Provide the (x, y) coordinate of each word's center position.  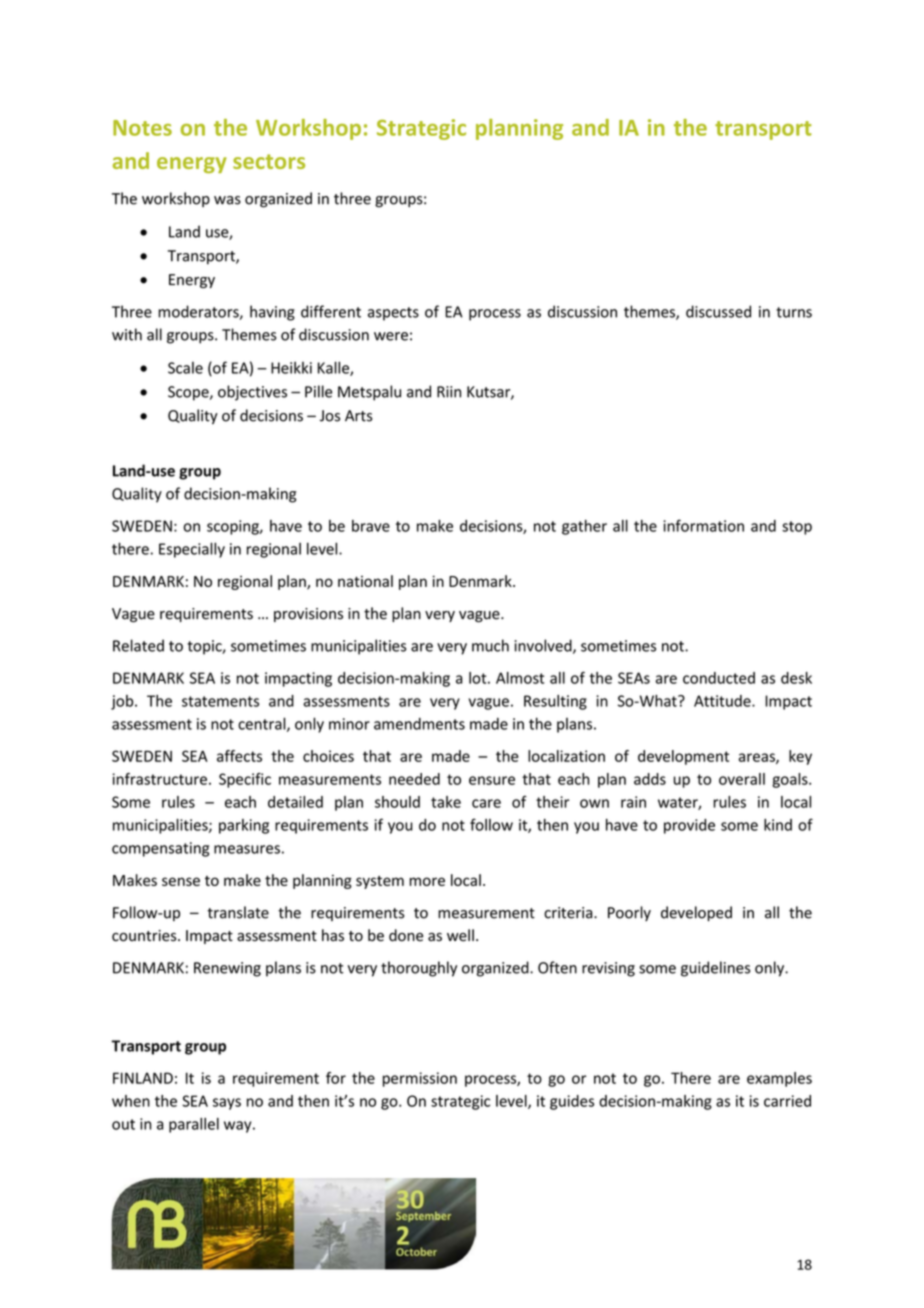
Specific (245, 780)
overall (742, 779)
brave (371, 526)
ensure (492, 780)
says (227, 1104)
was (227, 200)
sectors (269, 161)
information (703, 525)
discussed (718, 311)
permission (420, 1079)
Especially (192, 550)
